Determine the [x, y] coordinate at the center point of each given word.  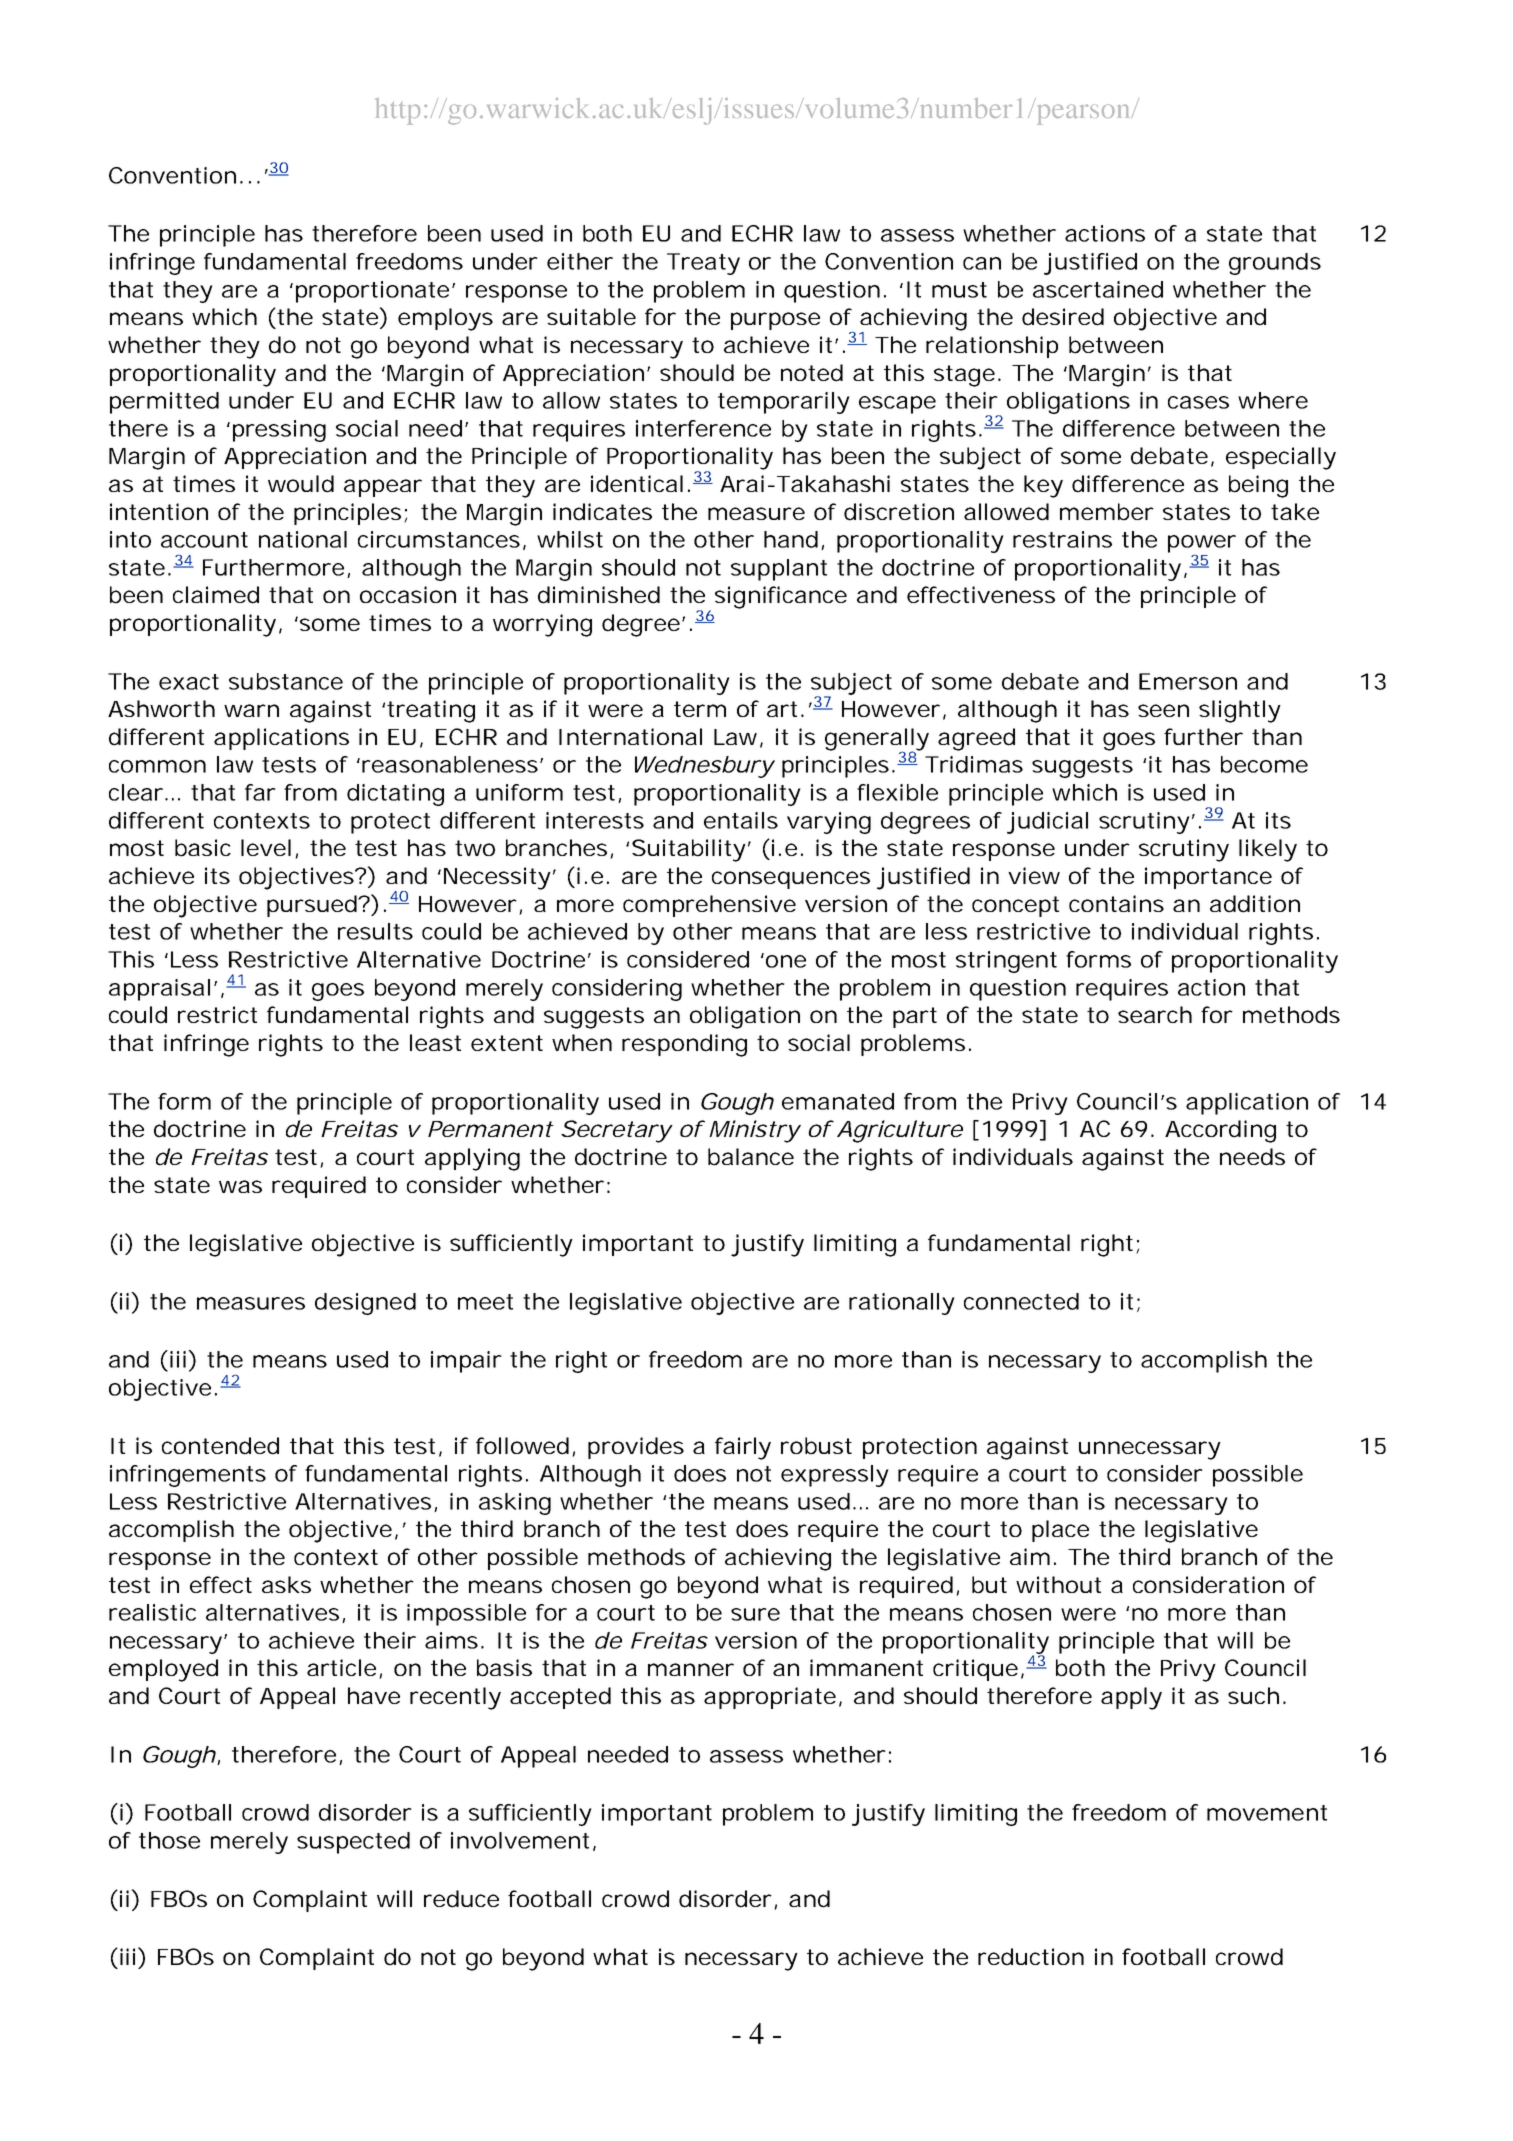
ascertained [1098, 289]
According [1220, 1131]
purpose [775, 321]
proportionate [372, 292]
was [240, 1186]
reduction [1031, 1957]
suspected [353, 1843]
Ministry [754, 1131]
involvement [520, 1840]
